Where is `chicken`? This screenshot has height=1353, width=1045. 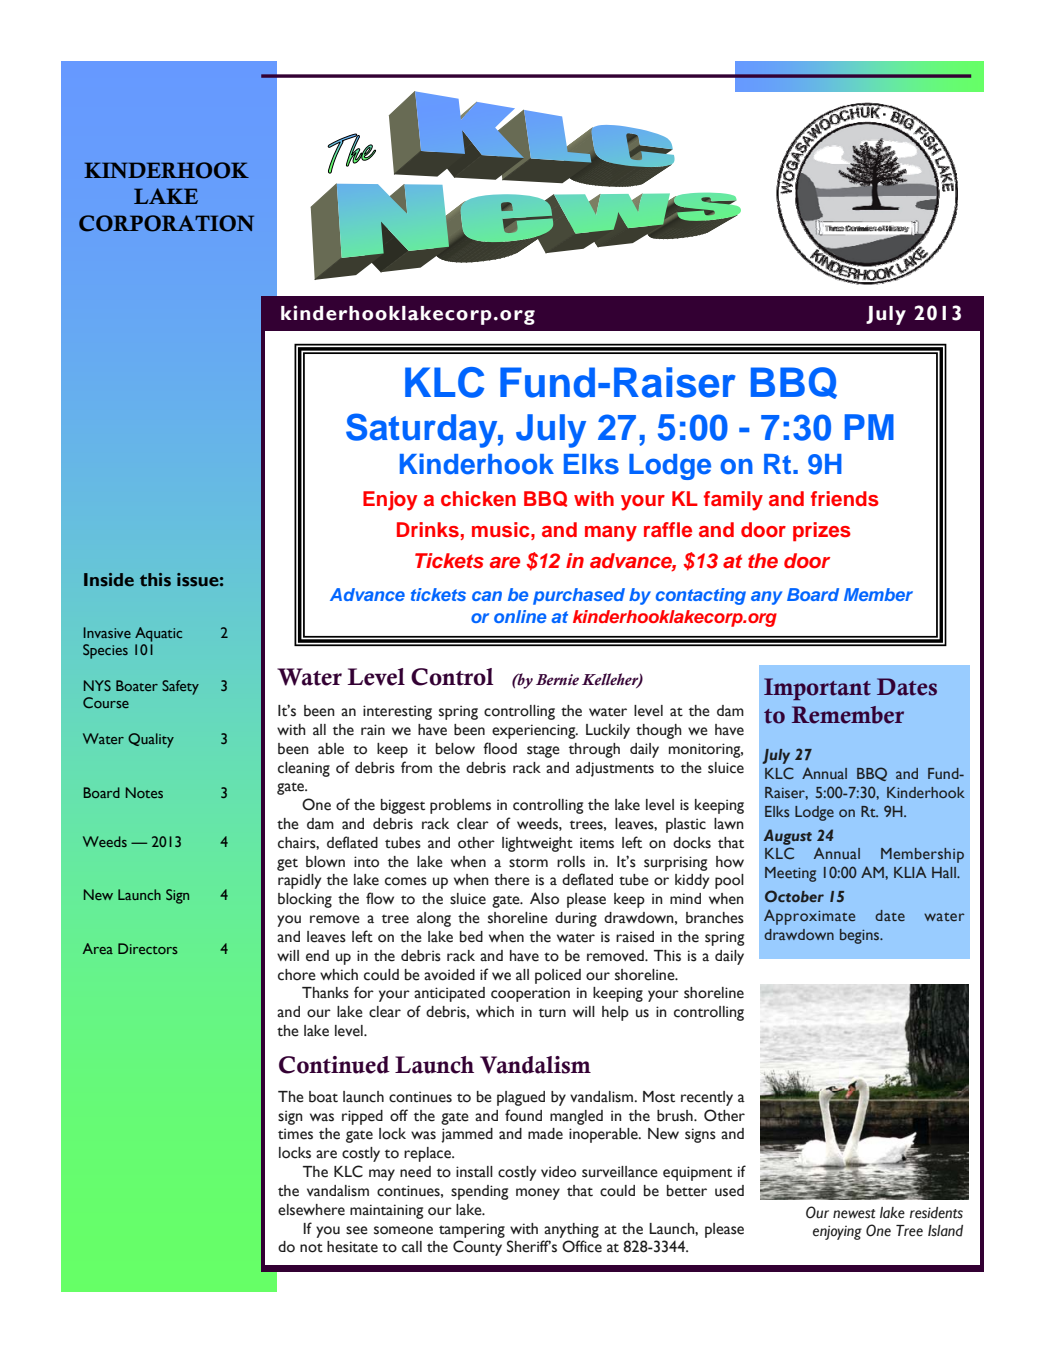
chicken is located at coordinates (478, 498).
